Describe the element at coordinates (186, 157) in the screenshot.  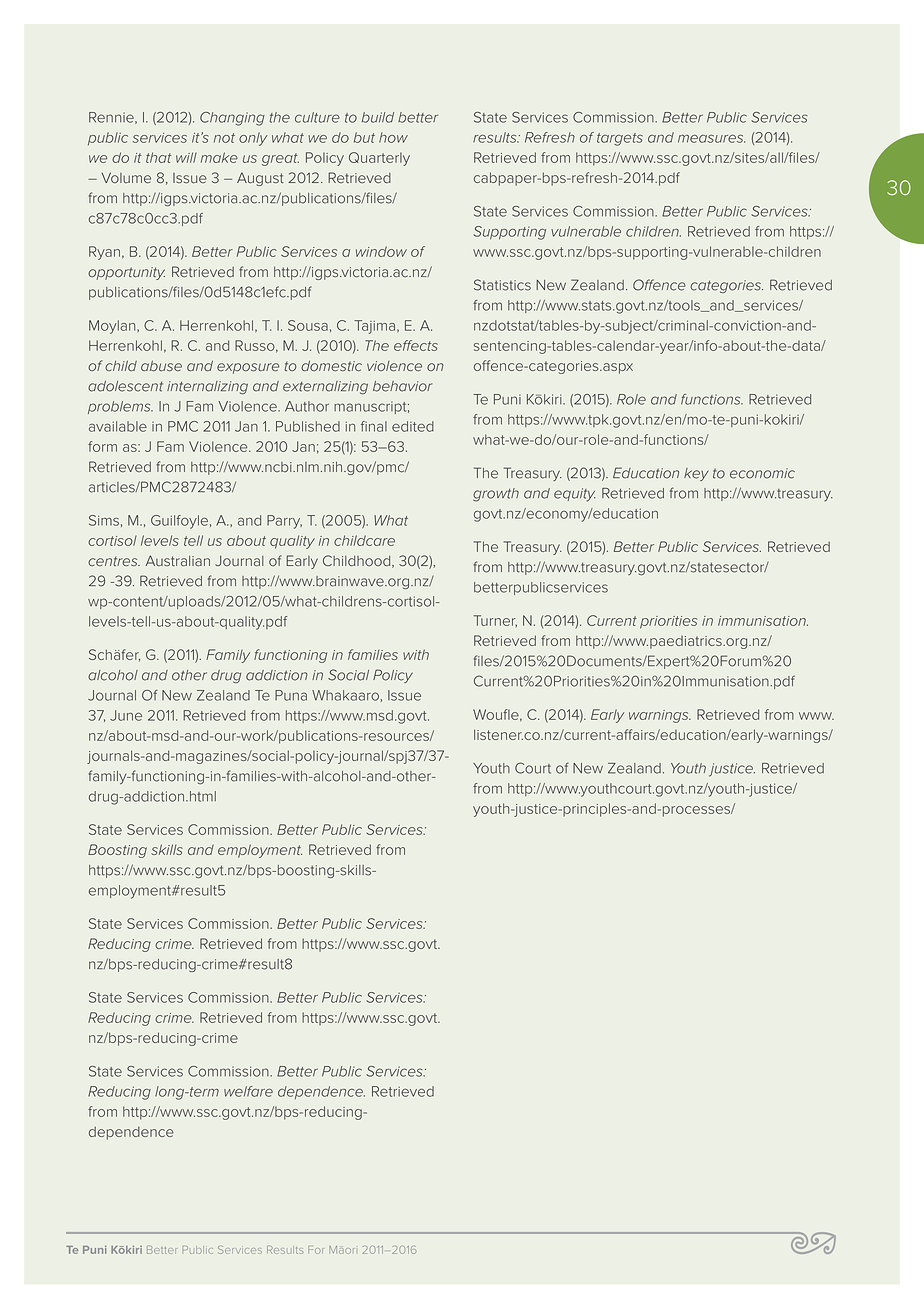
I see `will` at that location.
